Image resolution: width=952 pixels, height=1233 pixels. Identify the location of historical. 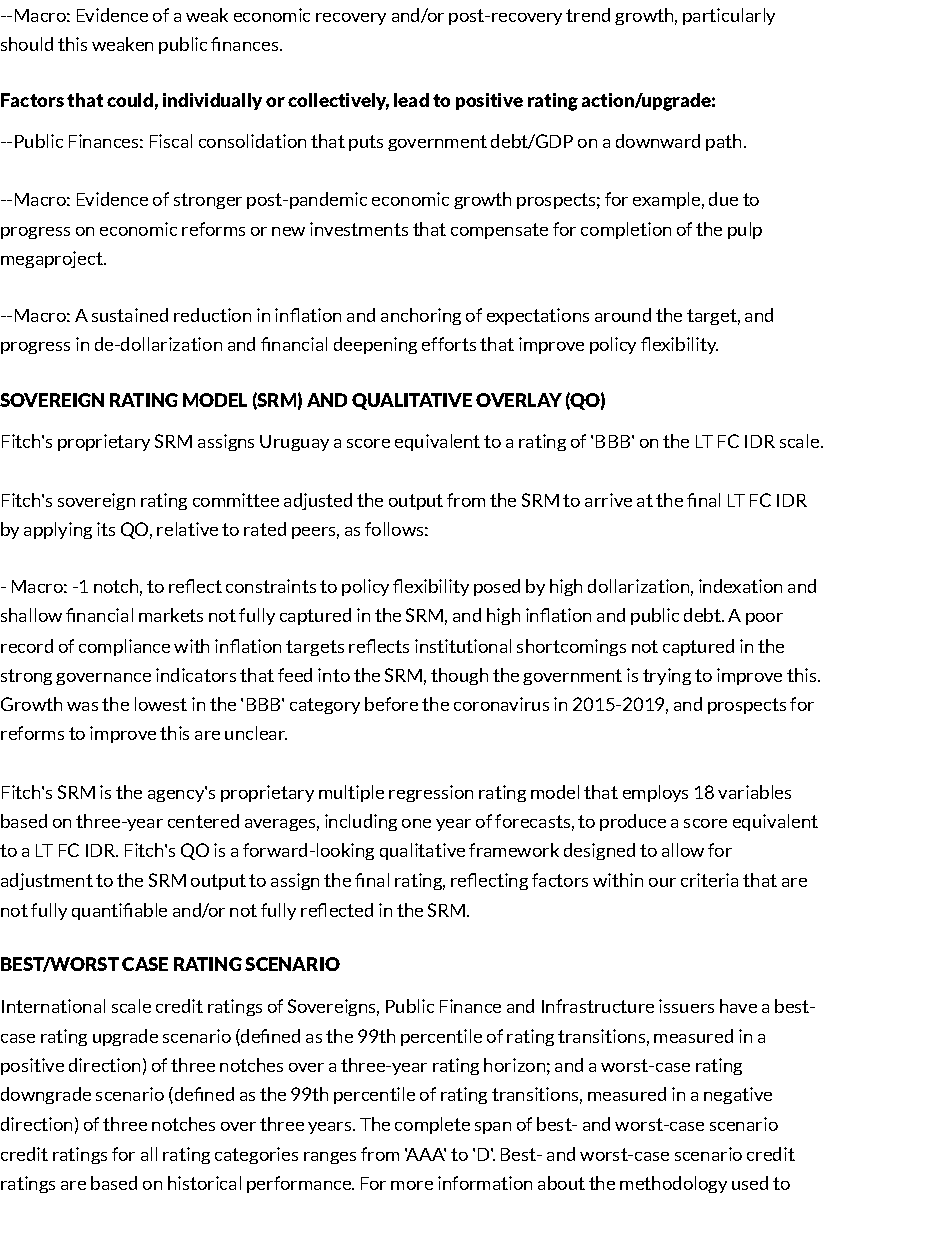
(204, 1183).
